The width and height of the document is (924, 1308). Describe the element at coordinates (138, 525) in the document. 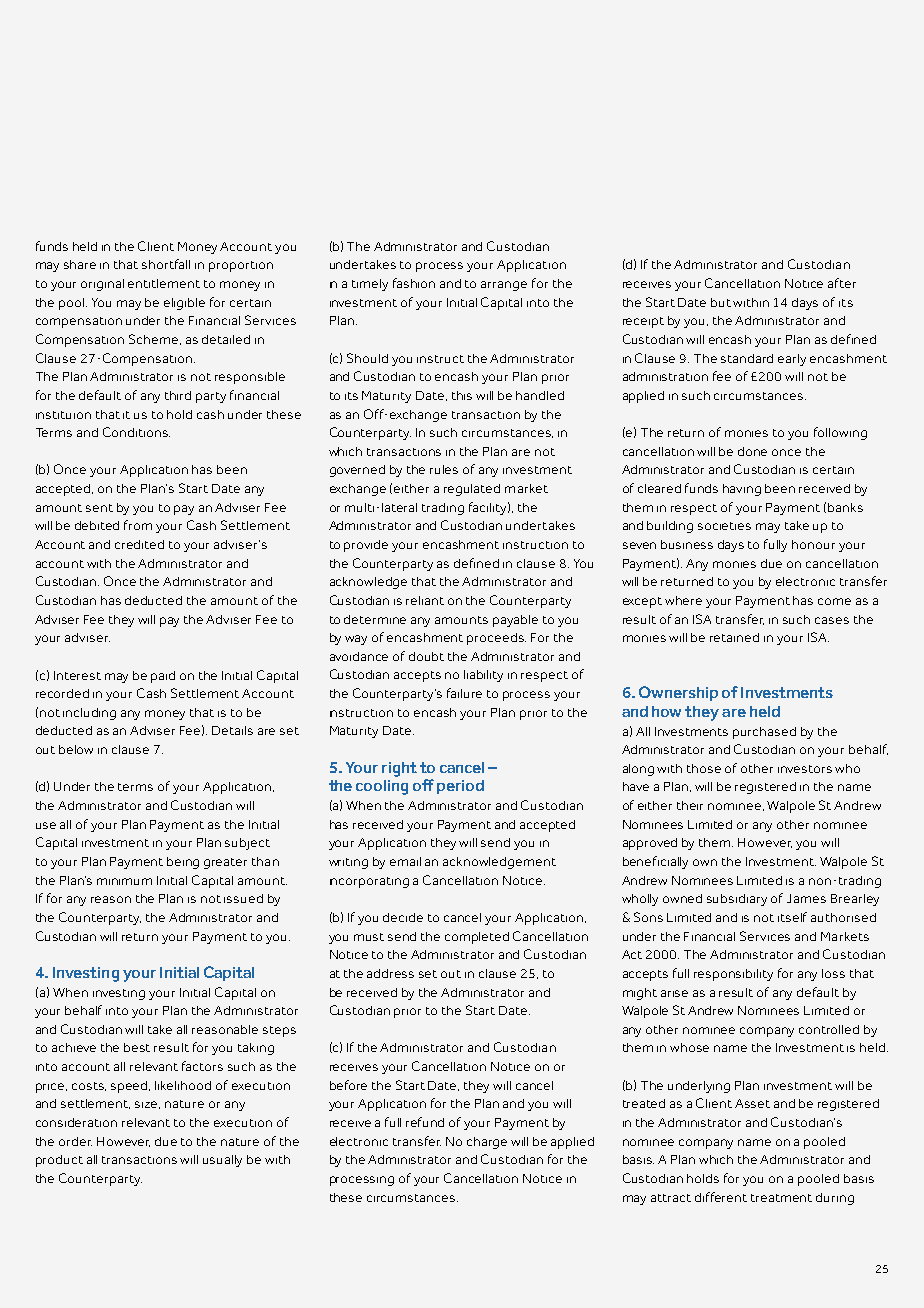

I see `from` at that location.
